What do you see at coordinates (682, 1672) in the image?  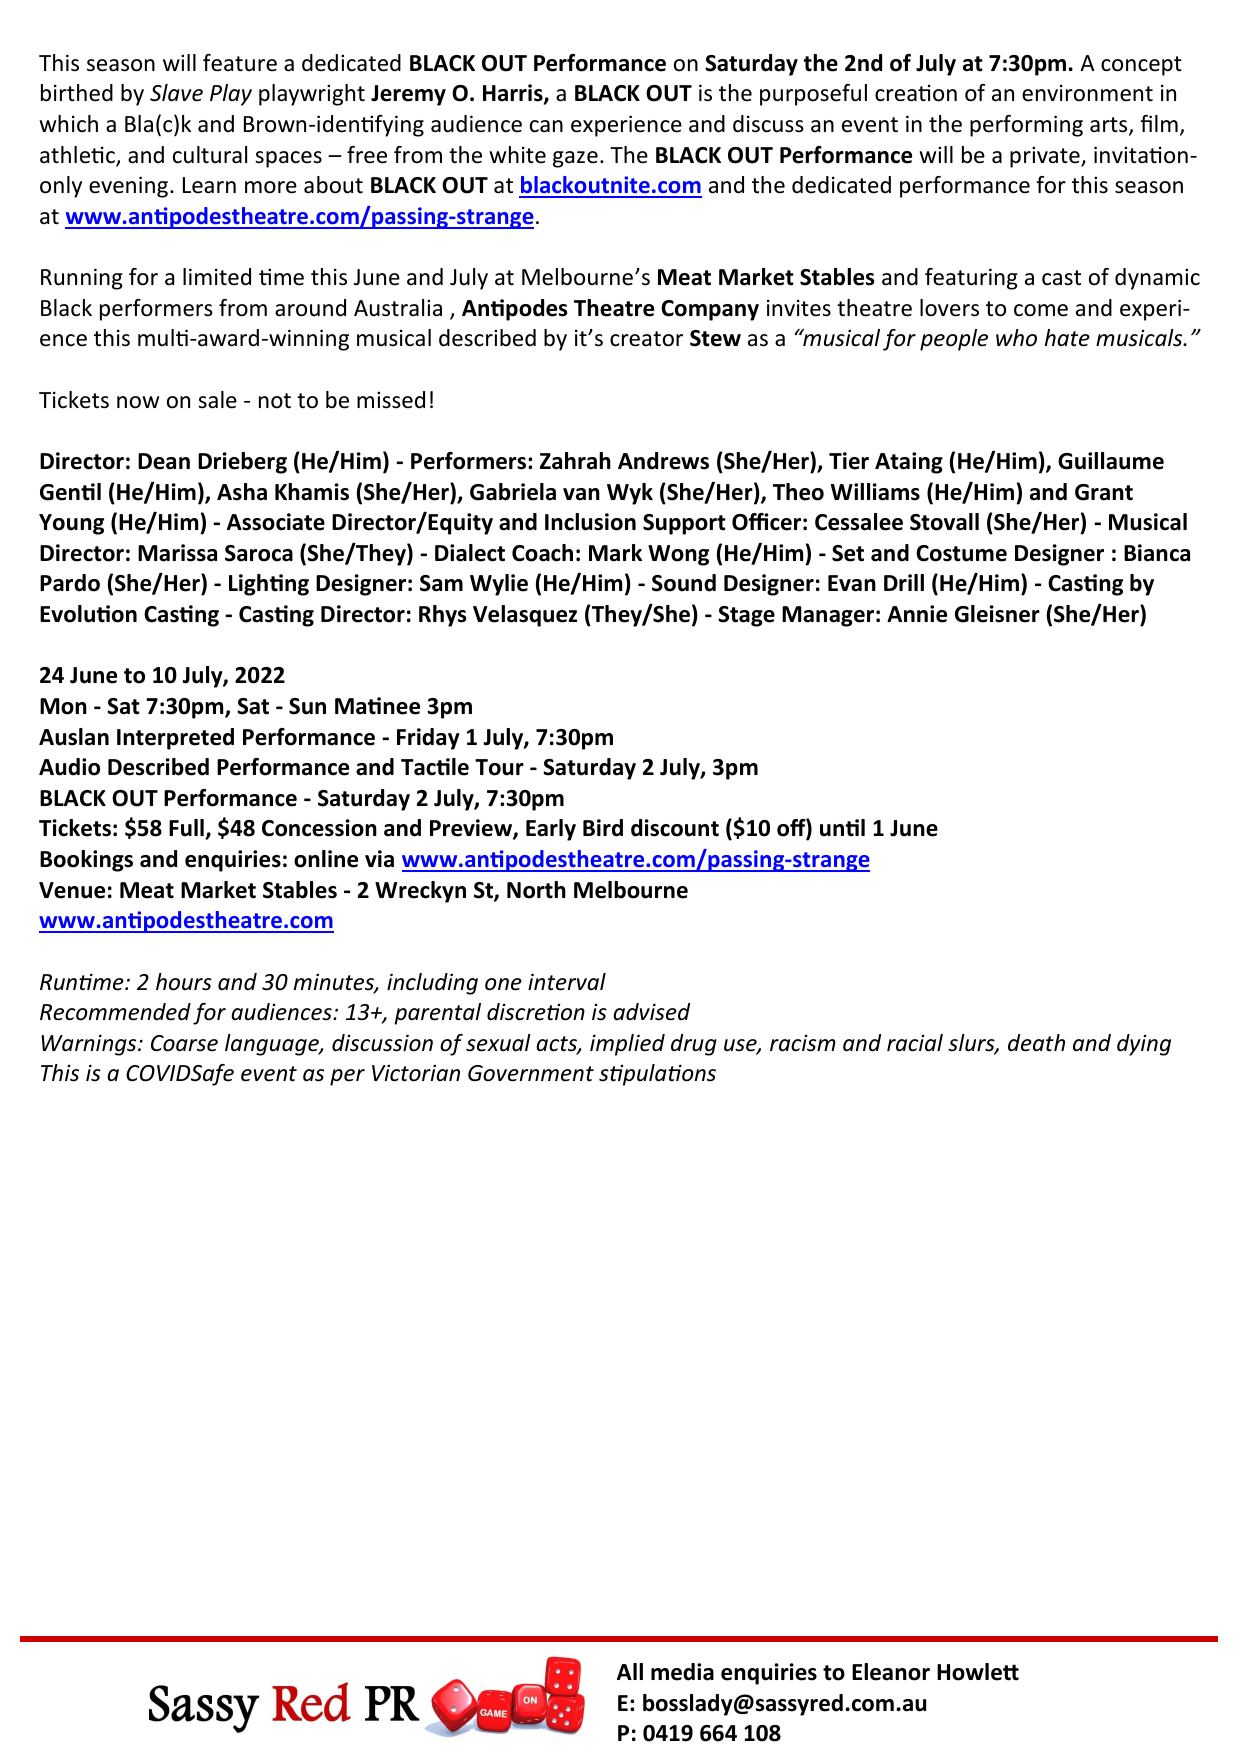 I see `media` at bounding box center [682, 1672].
